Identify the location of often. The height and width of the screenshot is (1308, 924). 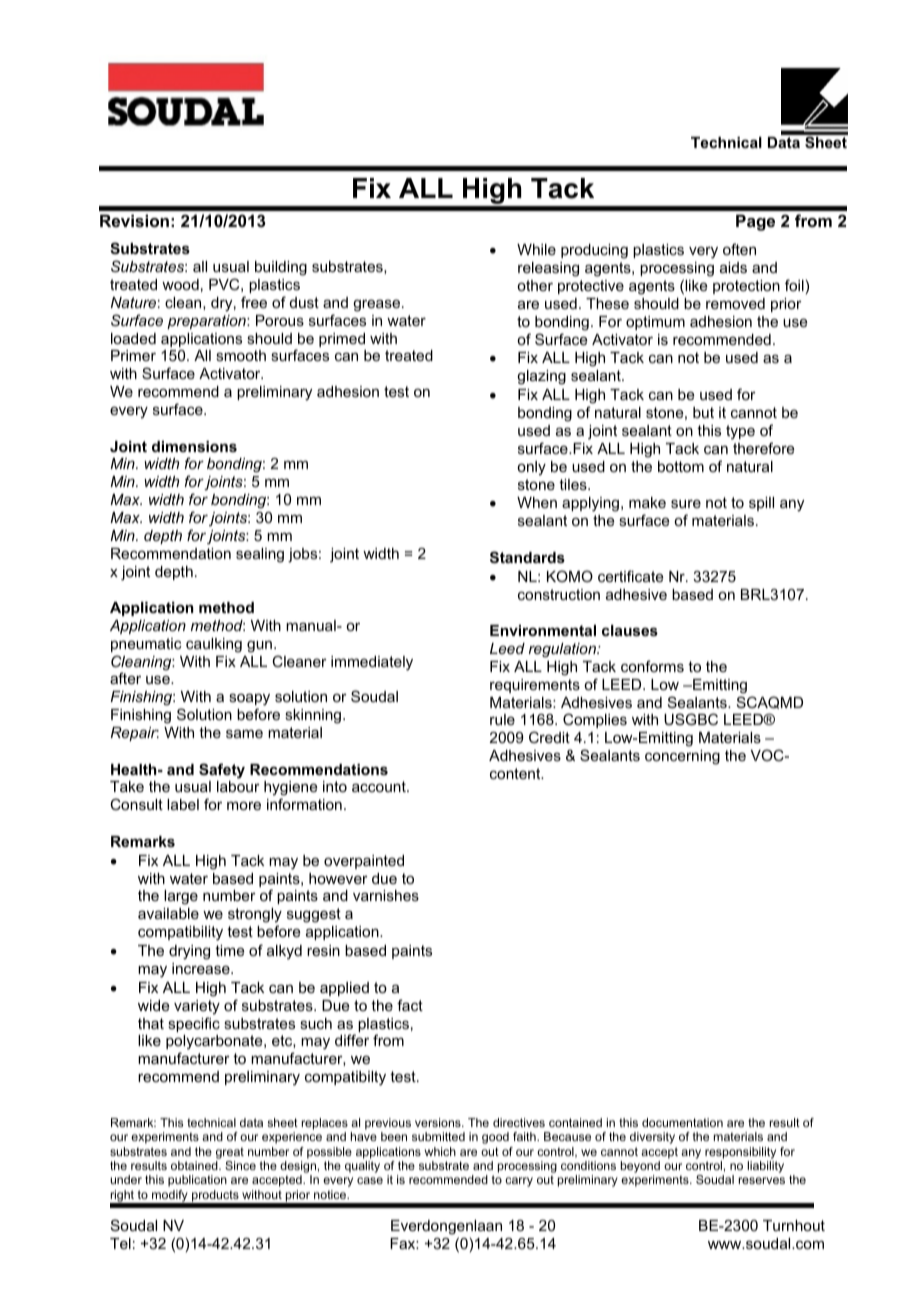
(739, 249).
